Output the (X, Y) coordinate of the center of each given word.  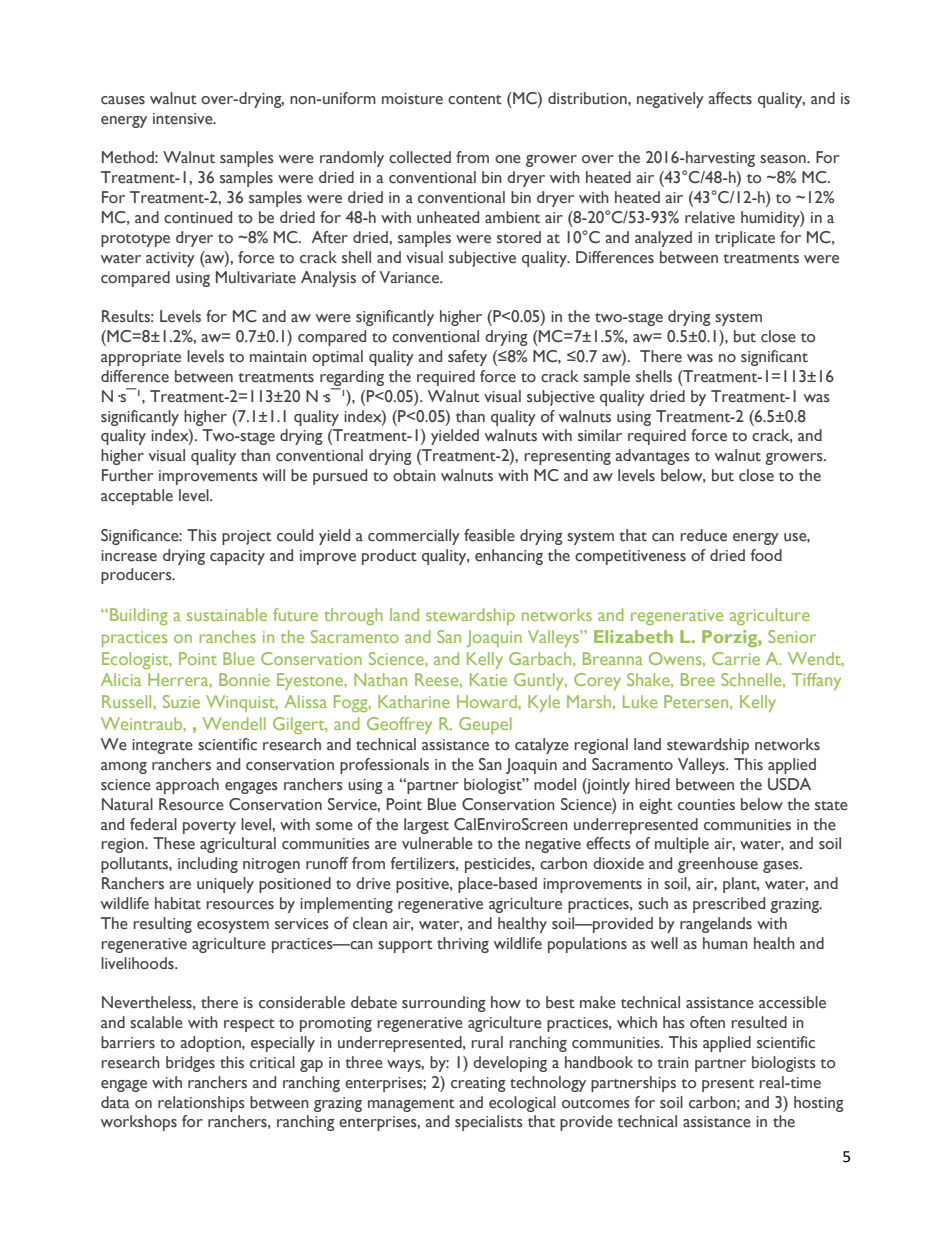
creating (478, 1084)
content (475, 100)
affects (730, 98)
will (273, 475)
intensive (184, 119)
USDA (789, 784)
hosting (819, 1104)
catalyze (542, 746)
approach (187, 786)
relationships (201, 1104)
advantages (652, 457)
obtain (414, 475)
